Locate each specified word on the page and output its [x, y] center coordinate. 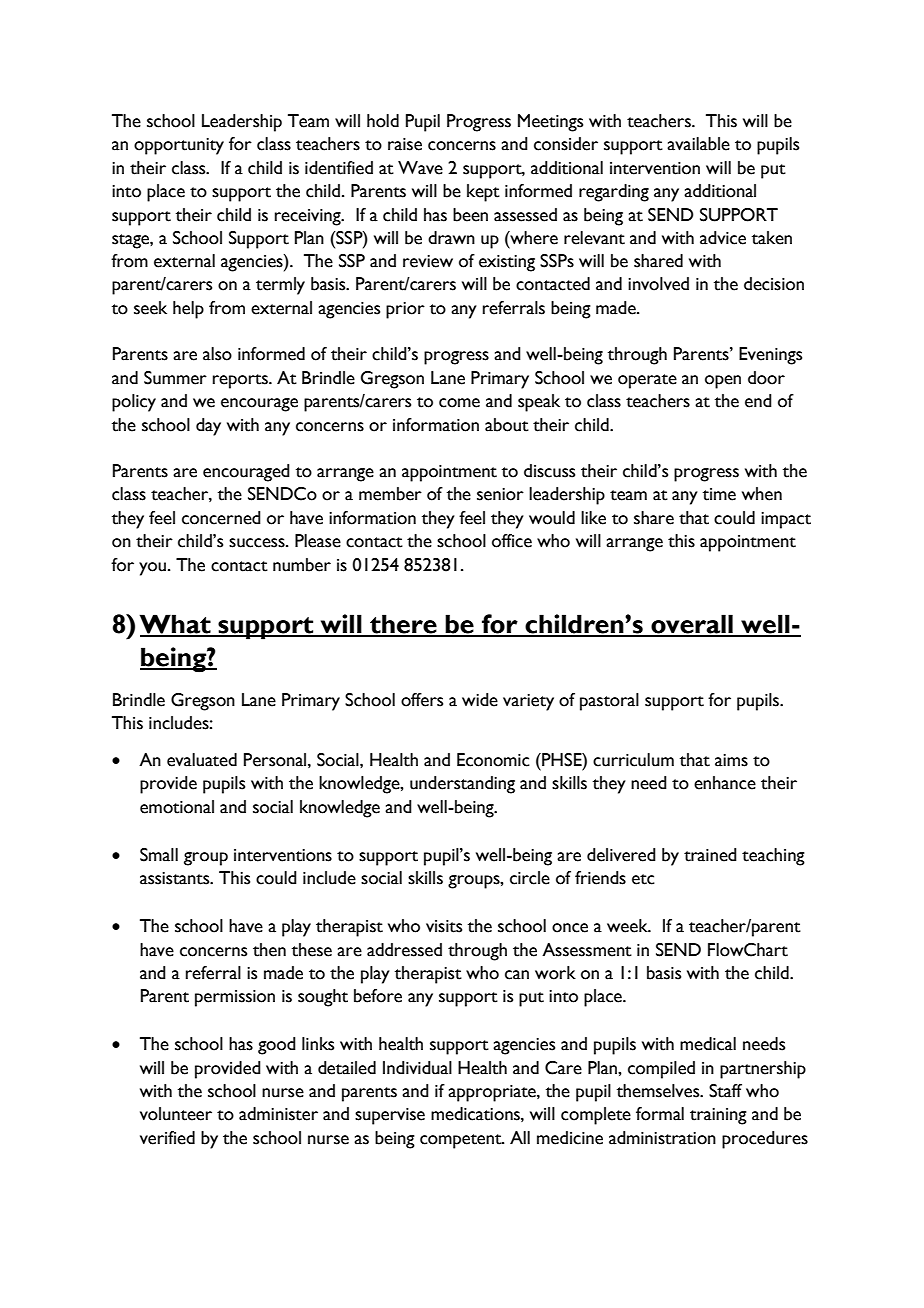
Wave [420, 168]
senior [500, 494]
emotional [177, 807]
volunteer [176, 1114]
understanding [462, 785]
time [719, 494]
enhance [725, 783]
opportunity [179, 146]
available [698, 144]
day [208, 427]
